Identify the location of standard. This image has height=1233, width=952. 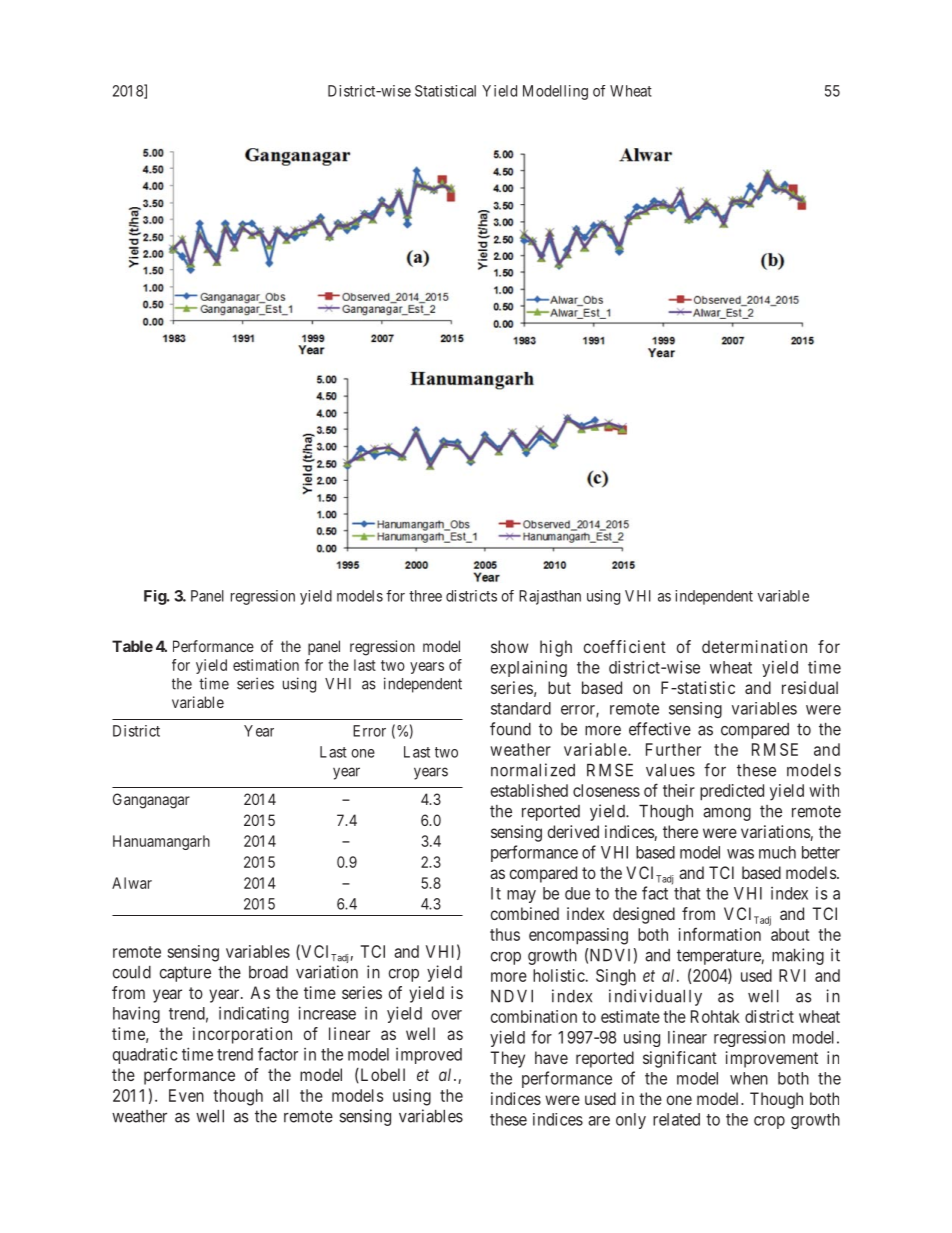
(521, 708).
